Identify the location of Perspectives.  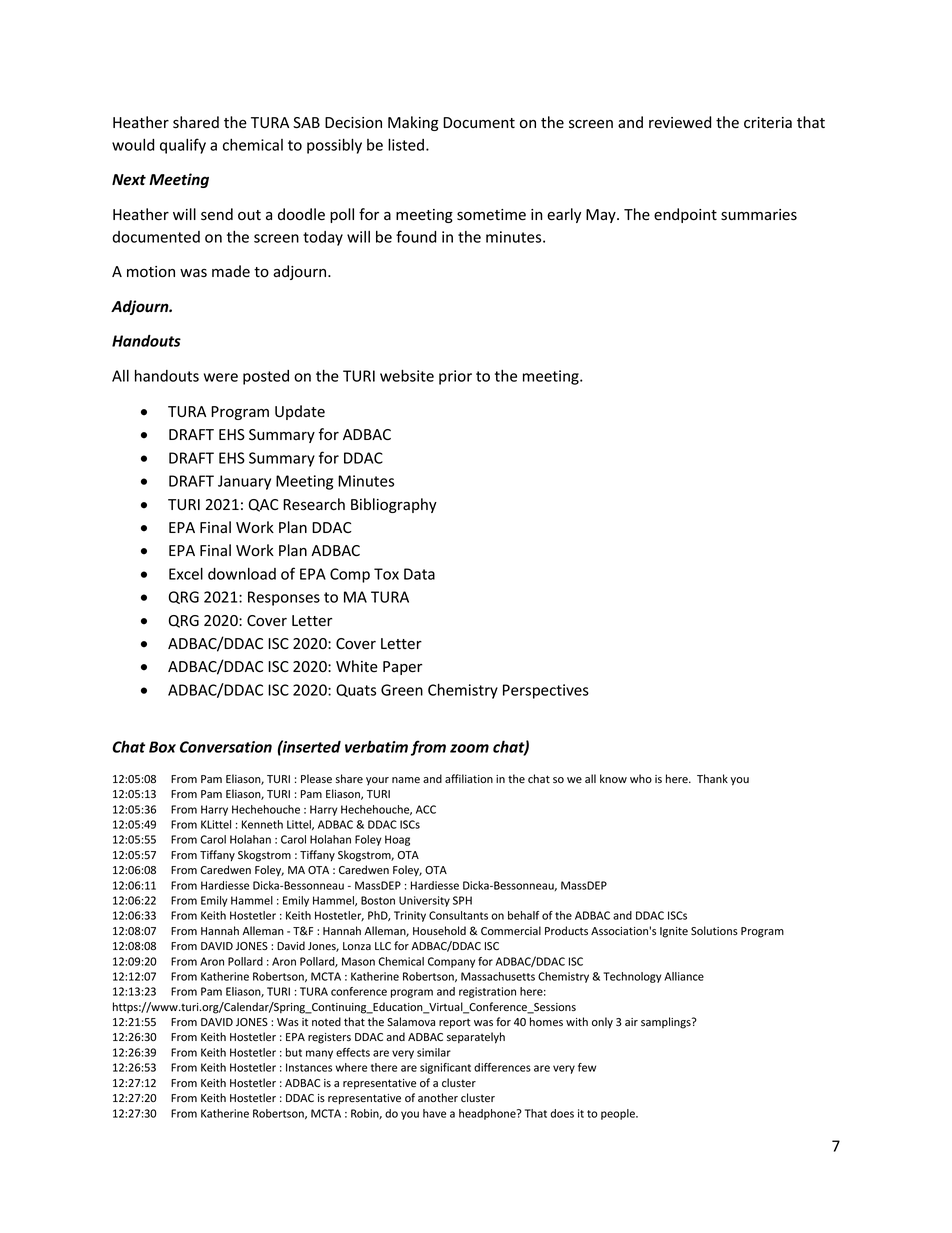
(546, 691).
